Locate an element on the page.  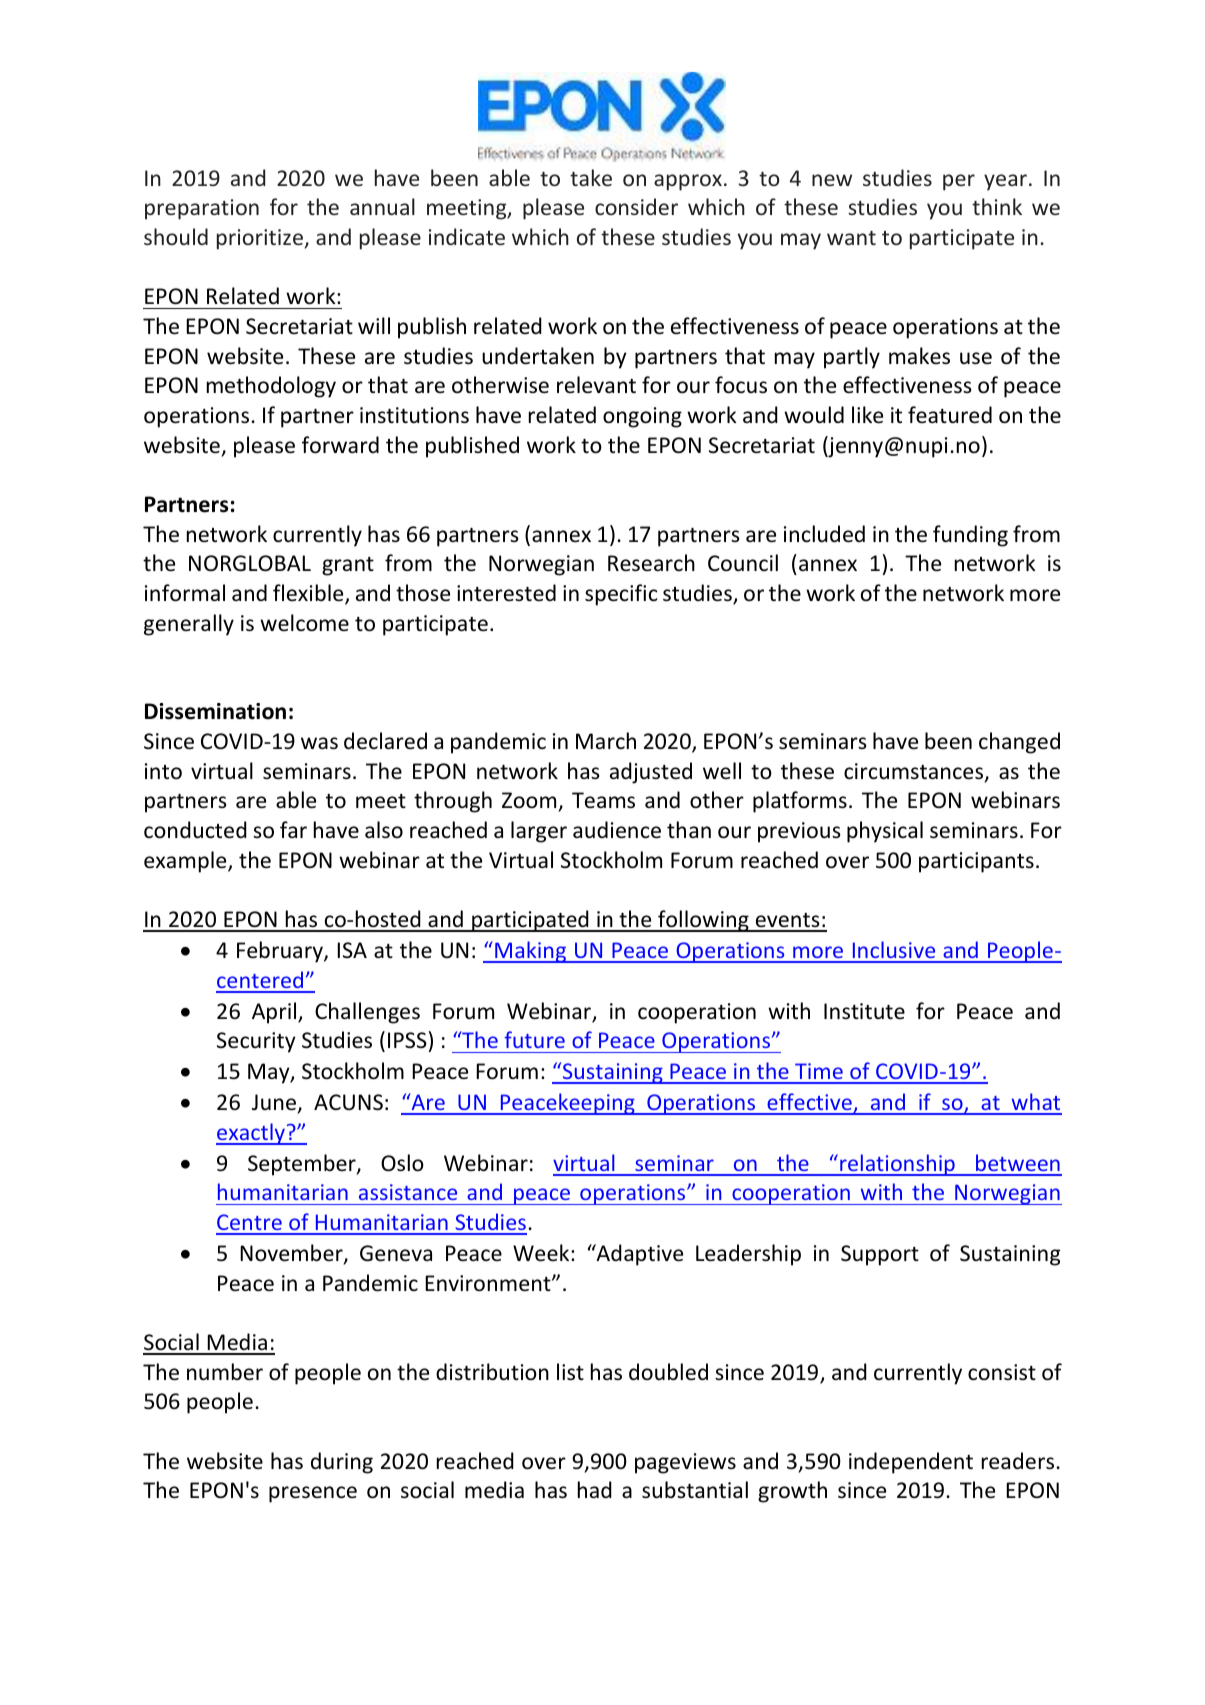
had is located at coordinates (595, 1489).
